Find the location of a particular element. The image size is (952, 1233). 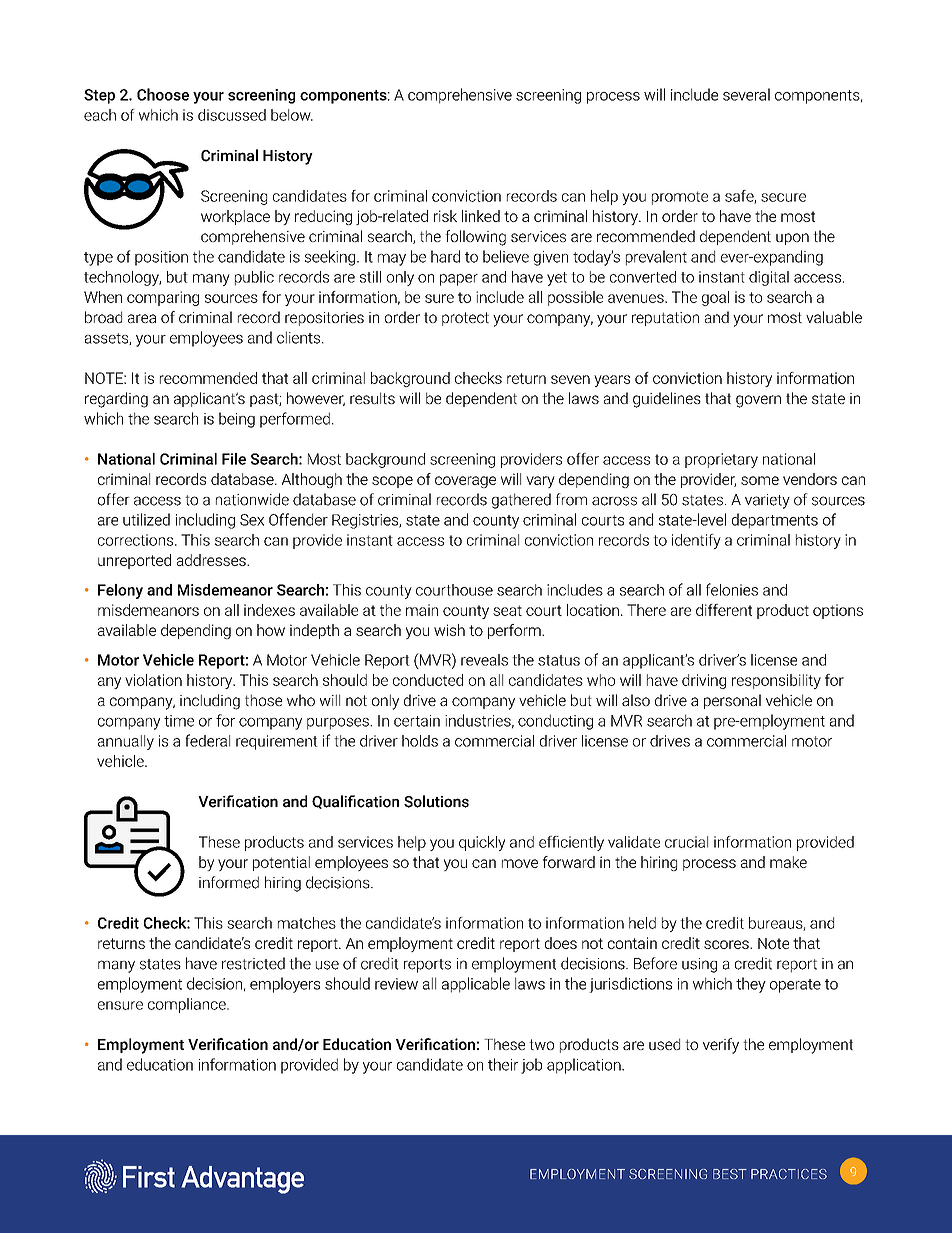

different is located at coordinates (724, 610).
